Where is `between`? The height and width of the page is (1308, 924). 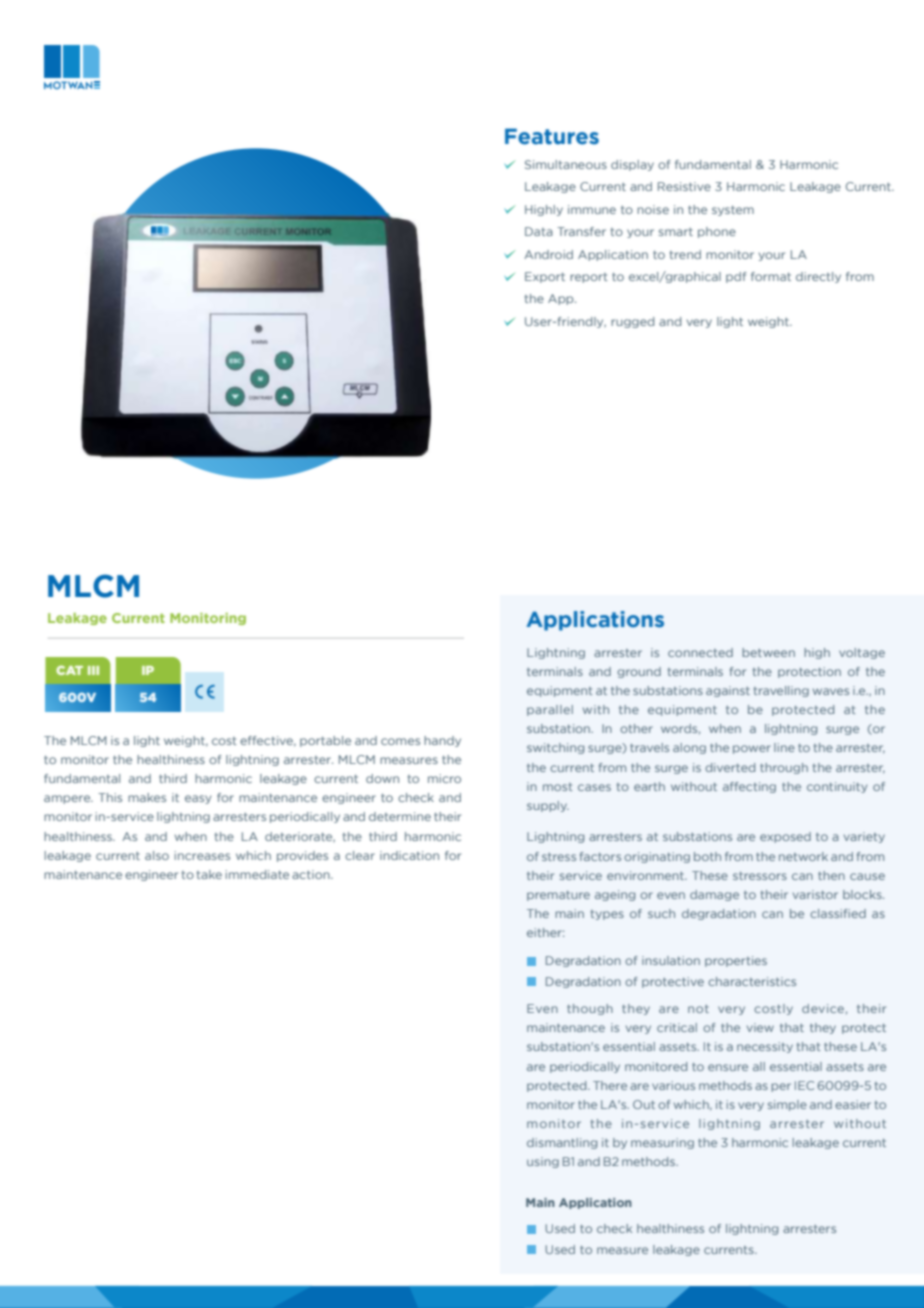
between is located at coordinates (768, 652).
